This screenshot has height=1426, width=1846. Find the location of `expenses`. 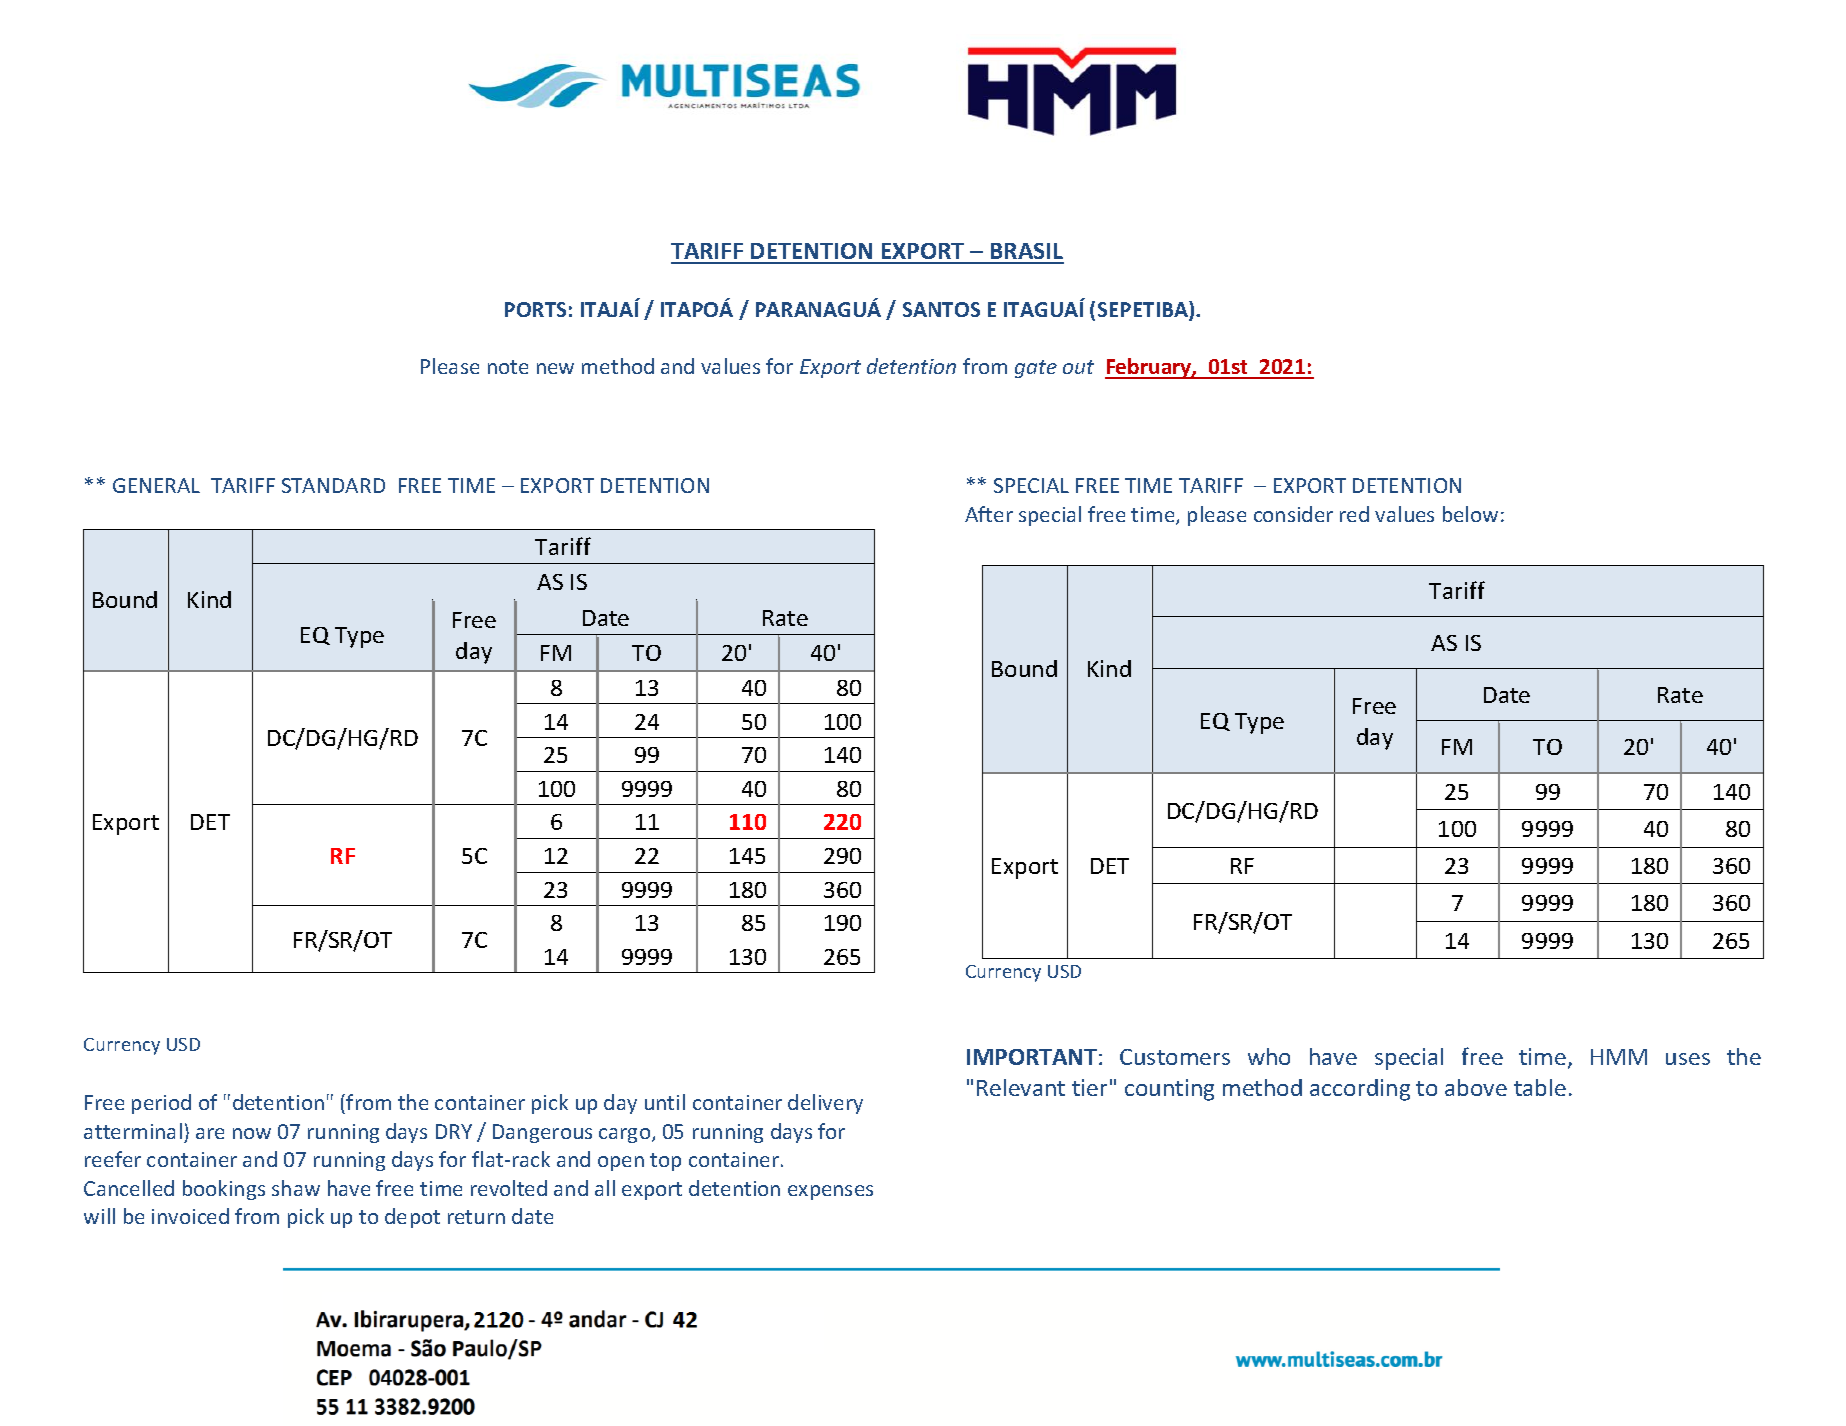

expenses is located at coordinates (830, 1192).
